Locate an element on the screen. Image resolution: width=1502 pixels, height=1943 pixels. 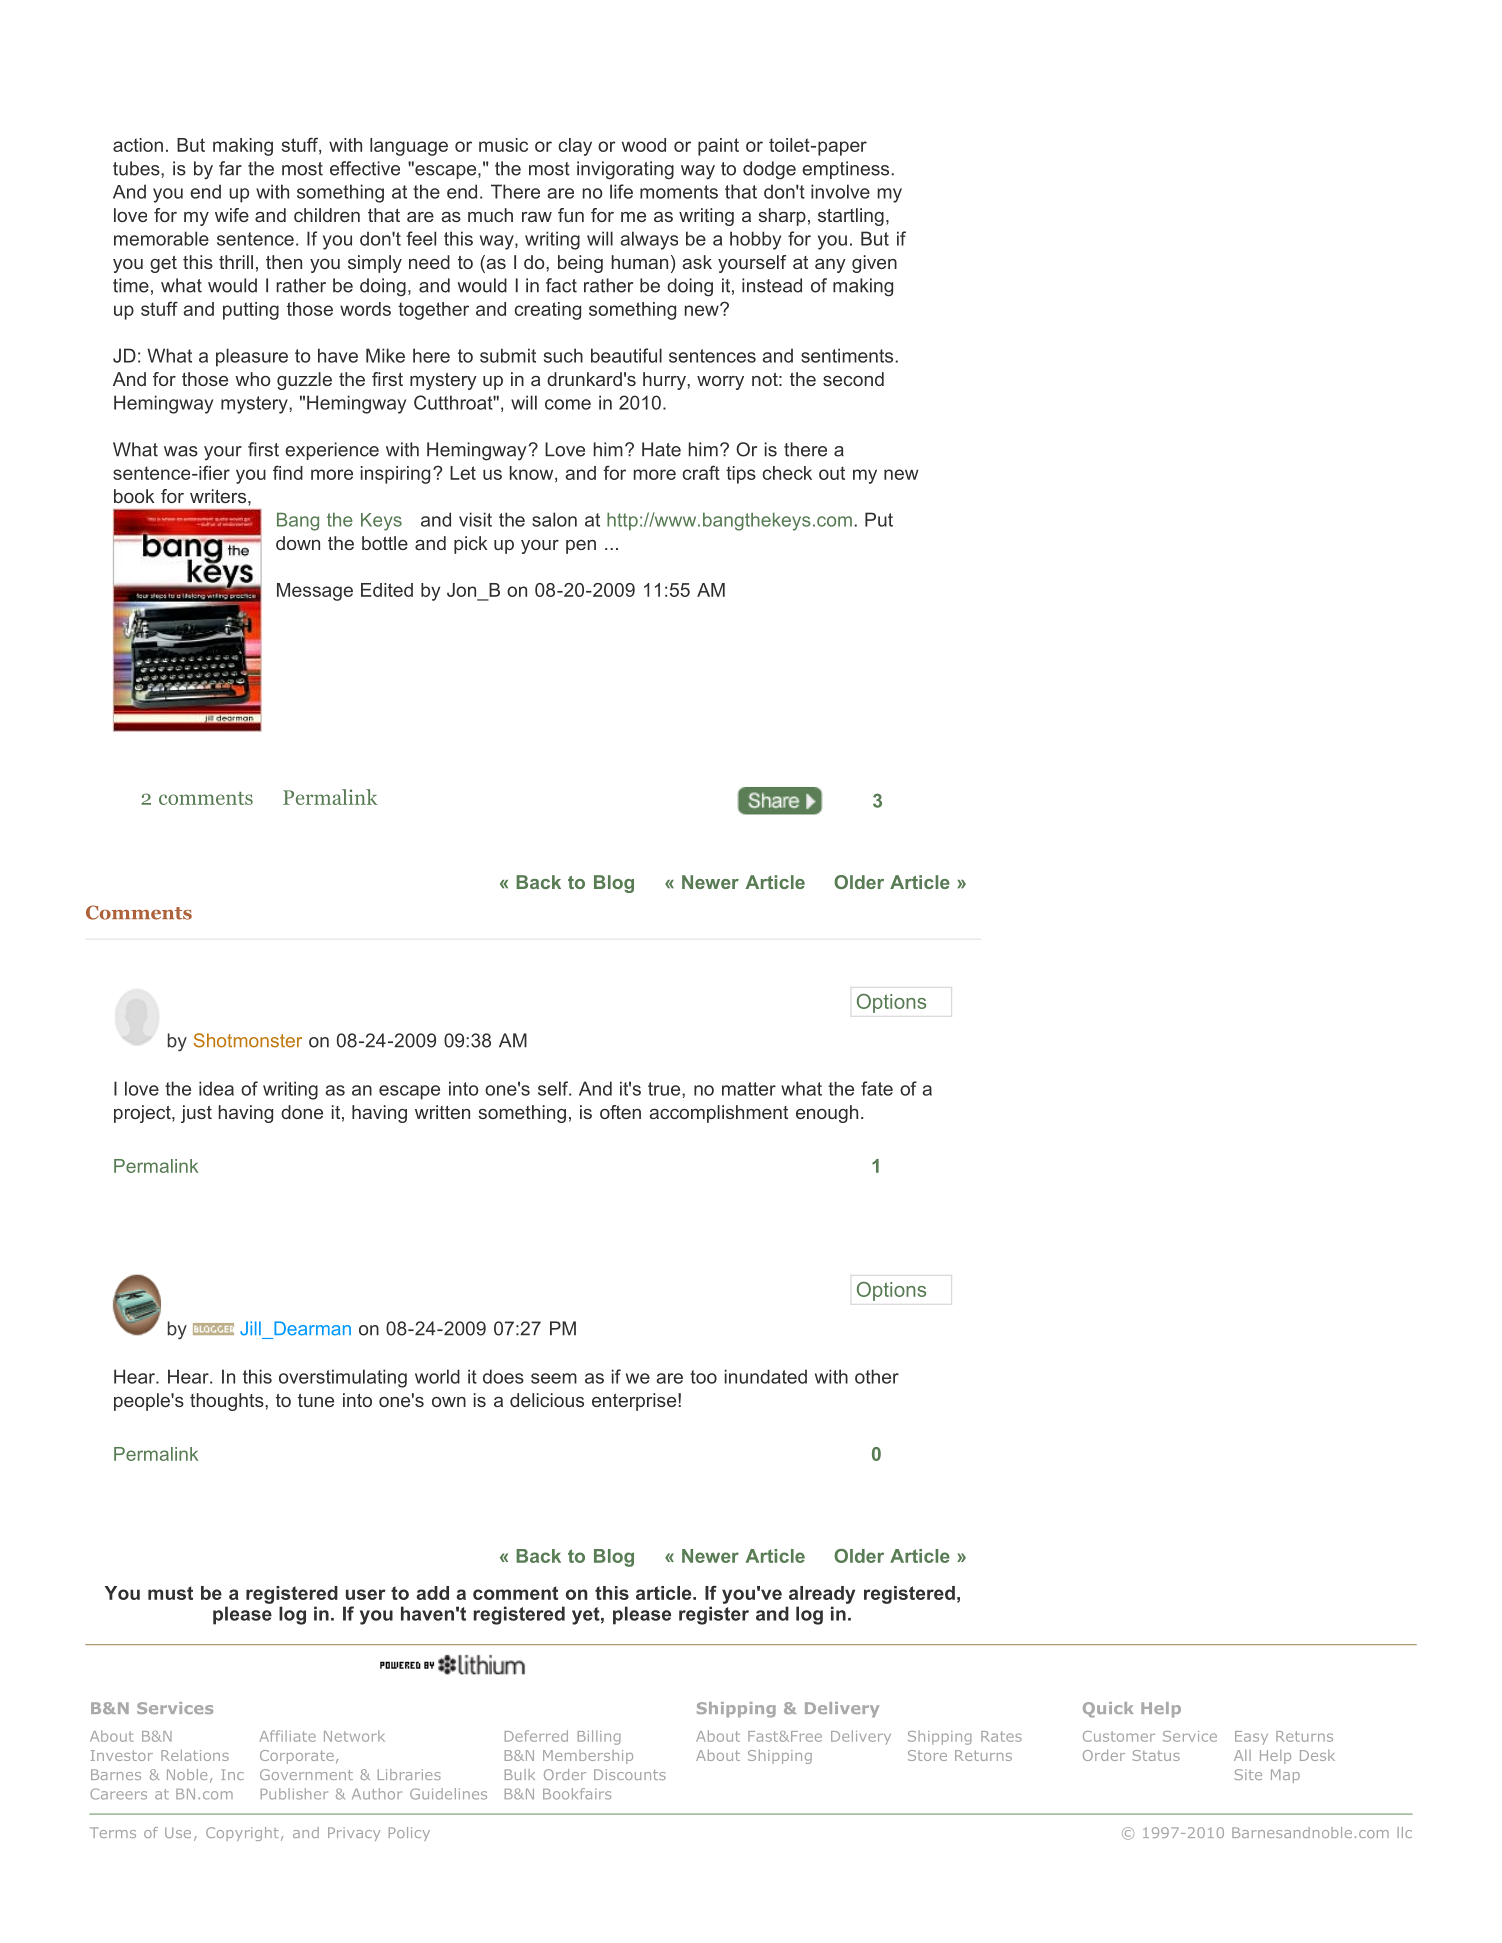
wife is located at coordinates (232, 215).
